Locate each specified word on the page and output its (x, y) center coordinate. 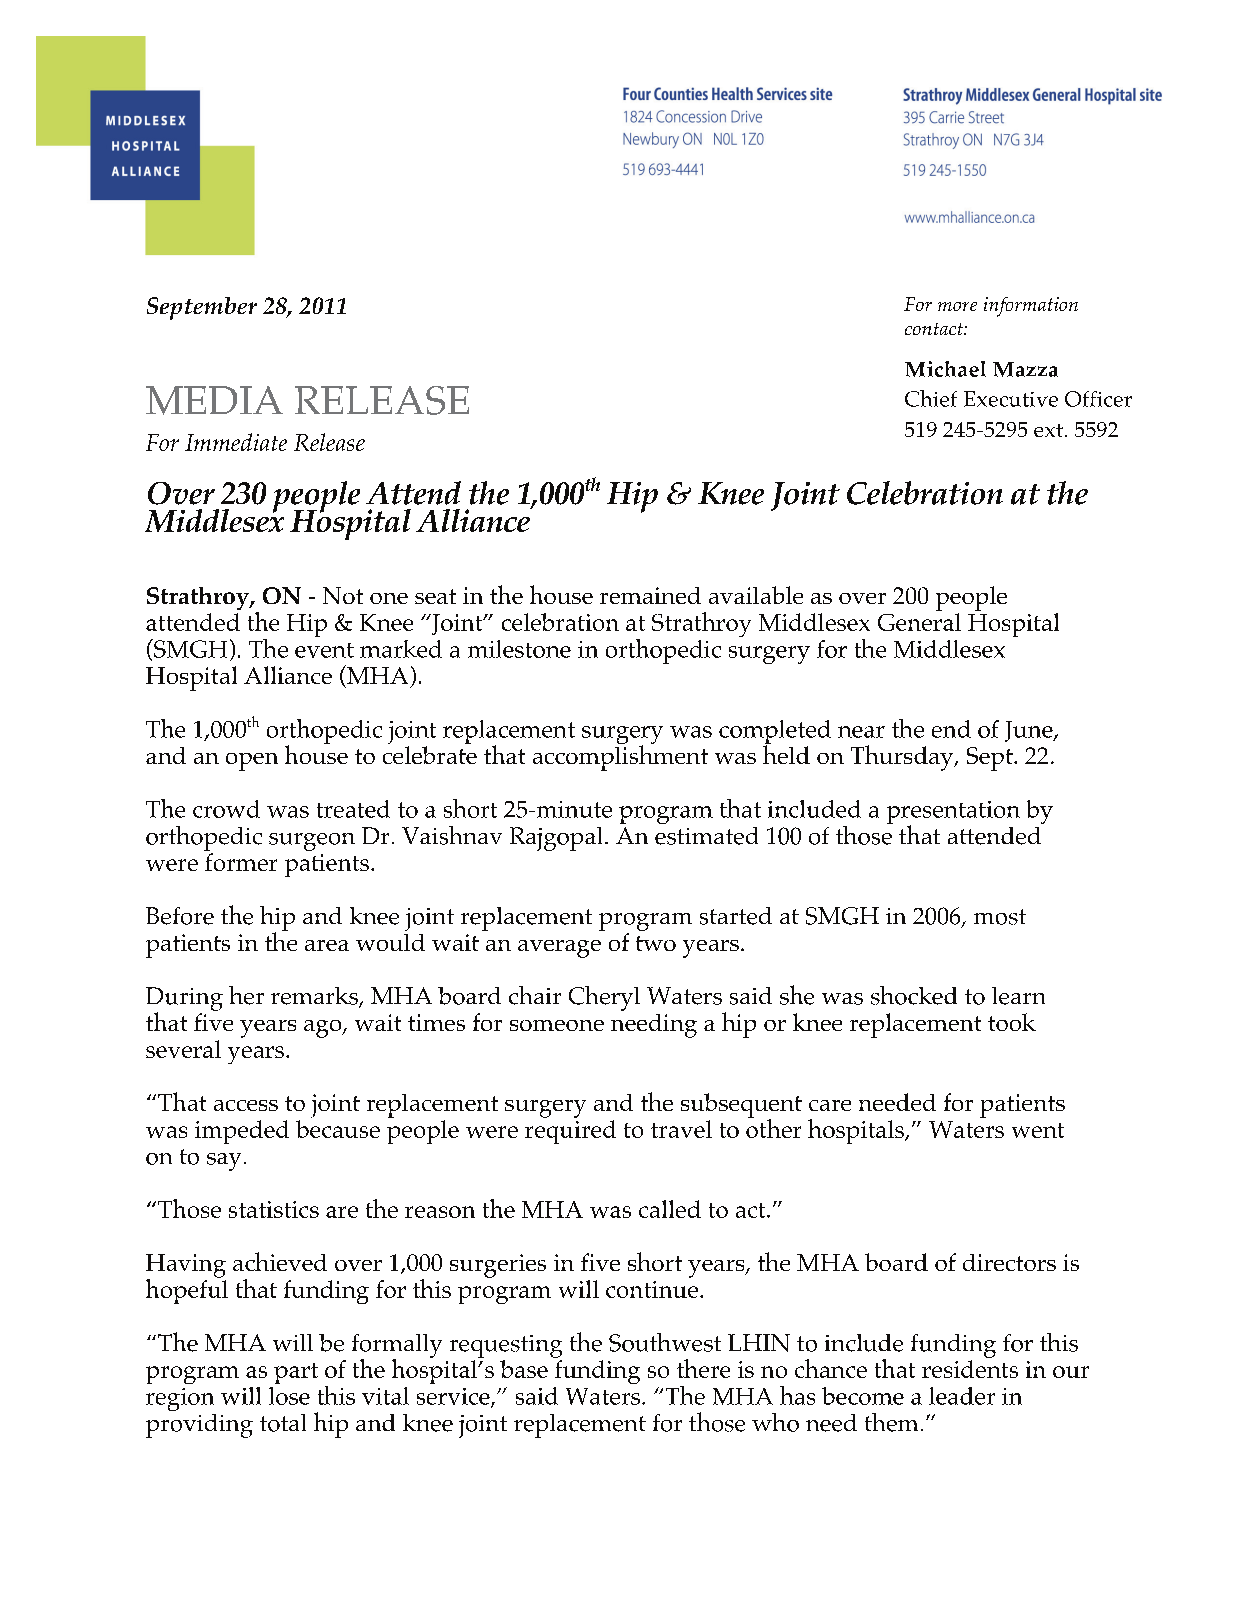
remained (650, 595)
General (919, 622)
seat (435, 596)
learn (1018, 996)
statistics (274, 1209)
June (1030, 731)
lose (289, 1396)
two (656, 943)
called (670, 1209)
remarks (315, 997)
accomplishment (620, 757)
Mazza (1025, 369)
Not (343, 595)
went (1038, 1130)
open (252, 762)
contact (935, 329)
